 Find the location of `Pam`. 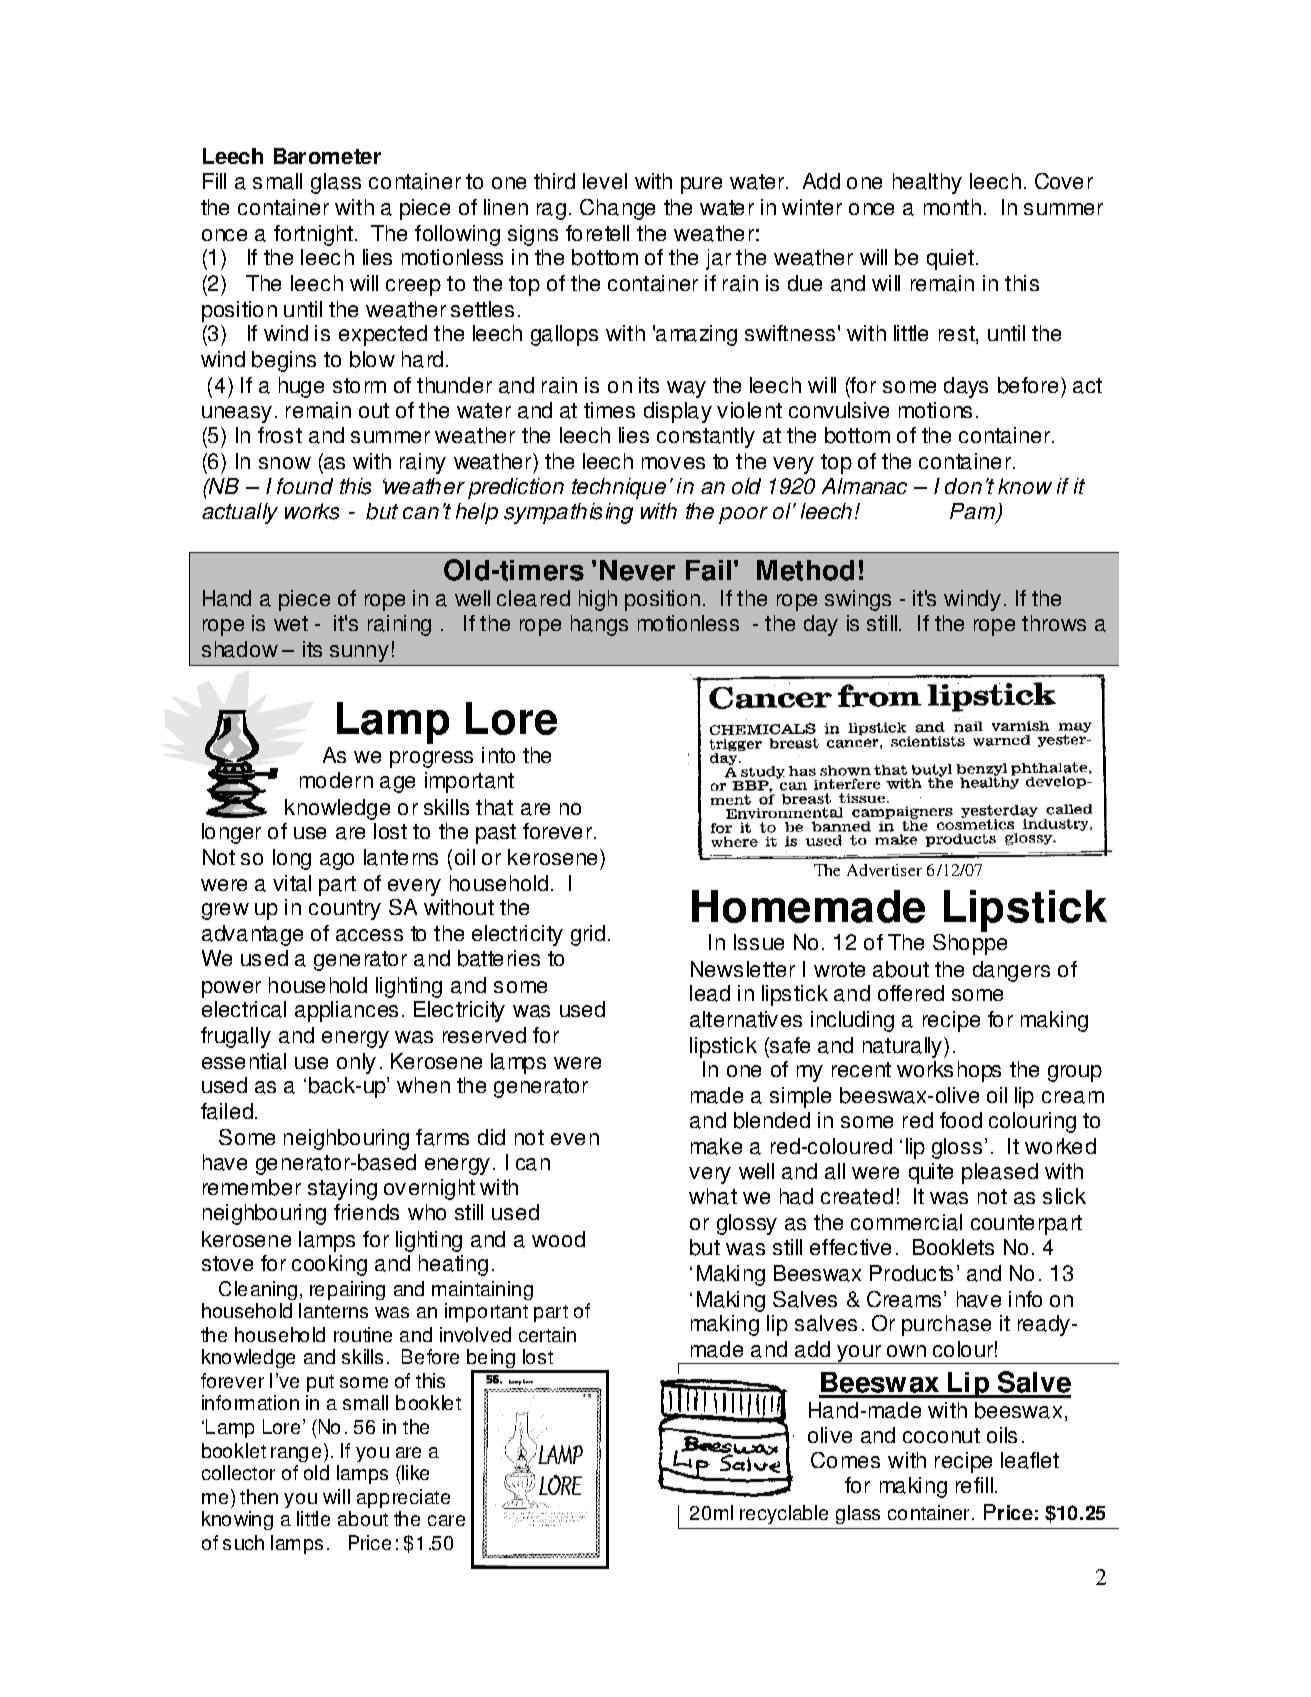

Pam is located at coordinates (974, 513).
